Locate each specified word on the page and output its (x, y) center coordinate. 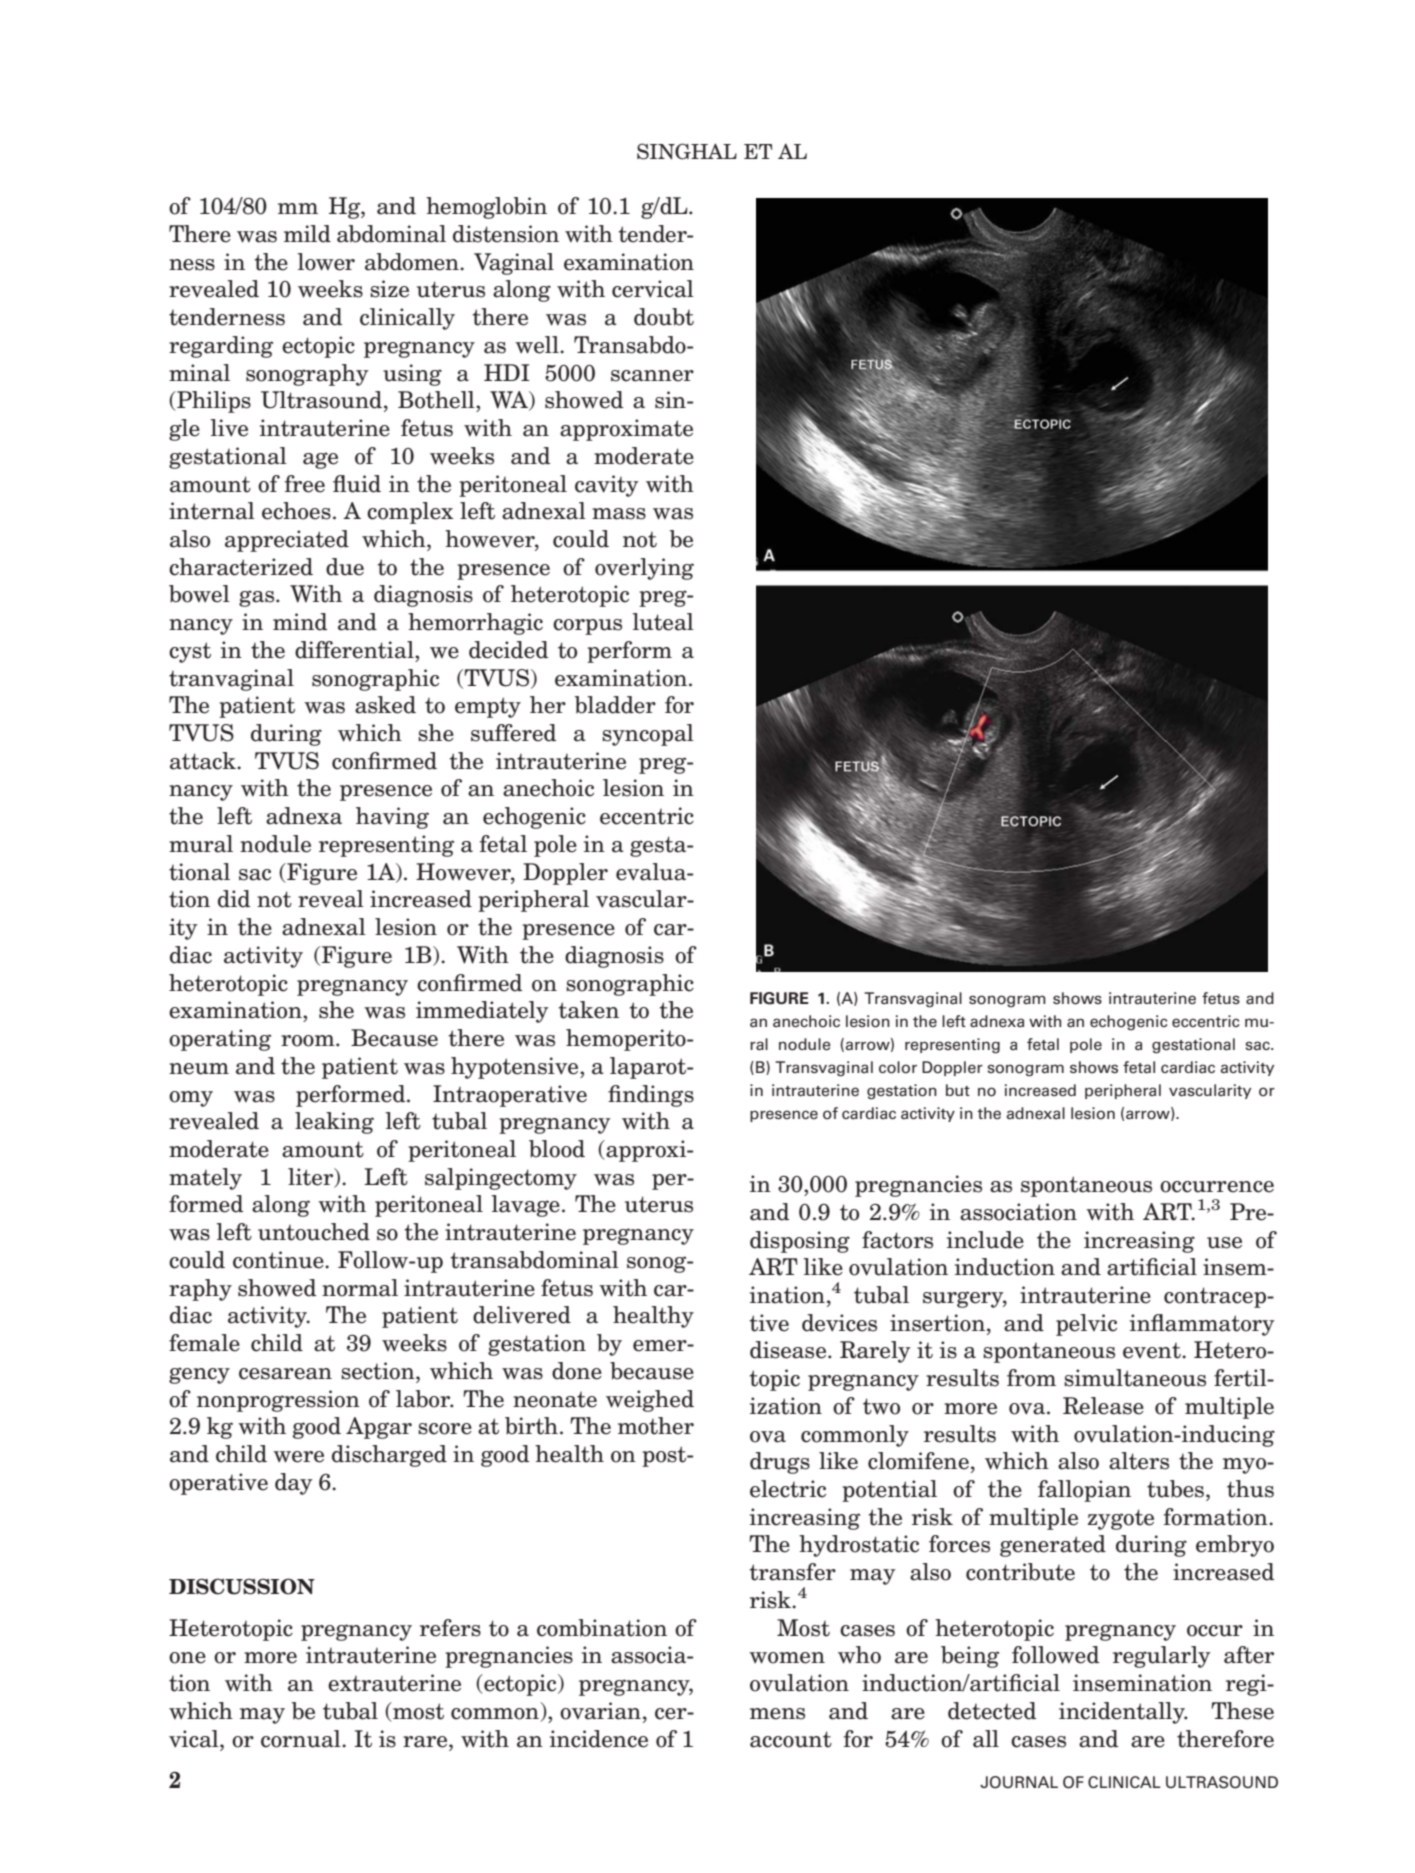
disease (789, 1350)
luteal (663, 622)
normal (360, 1288)
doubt (664, 317)
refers (450, 1628)
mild (307, 234)
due (345, 567)
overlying (644, 569)
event (1153, 1351)
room (309, 1041)
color (898, 1067)
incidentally (1123, 1713)
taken (588, 1010)
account (791, 1739)
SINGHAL (687, 151)
